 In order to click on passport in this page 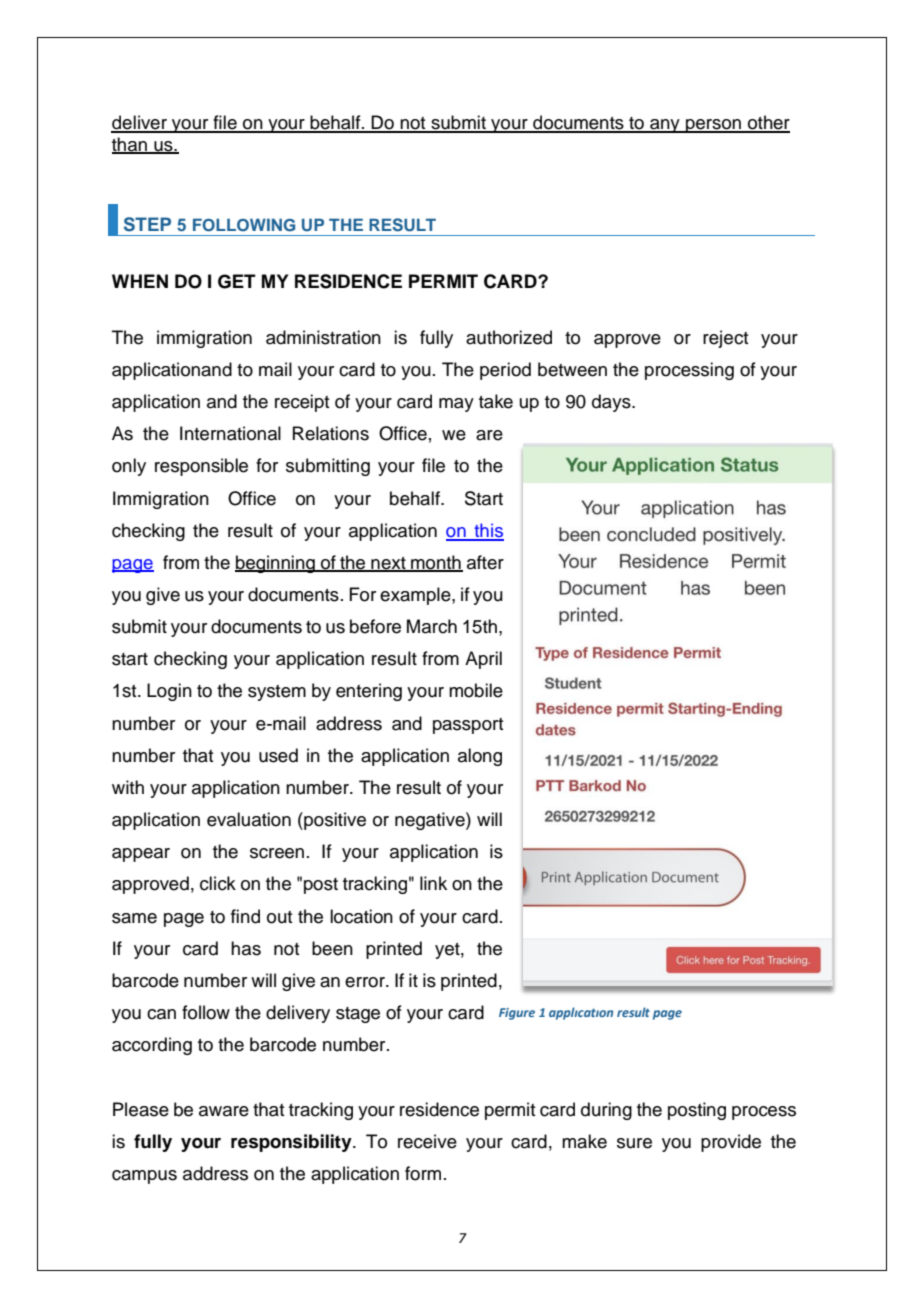, I will do `click(468, 726)`.
